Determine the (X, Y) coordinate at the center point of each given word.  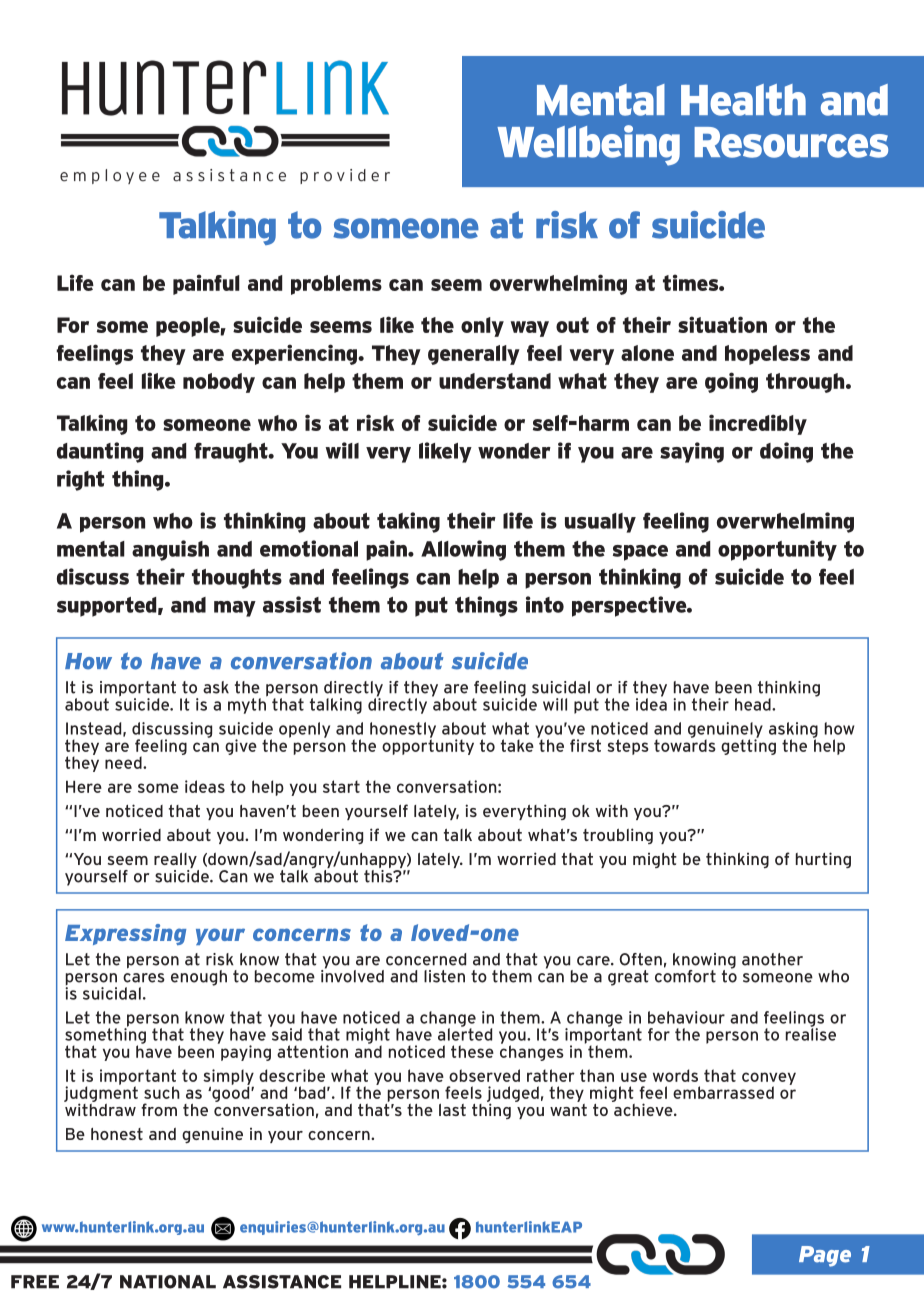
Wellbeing (588, 145)
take (517, 745)
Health (743, 100)
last (452, 1110)
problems (336, 285)
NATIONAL (168, 1282)
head (754, 704)
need (124, 762)
